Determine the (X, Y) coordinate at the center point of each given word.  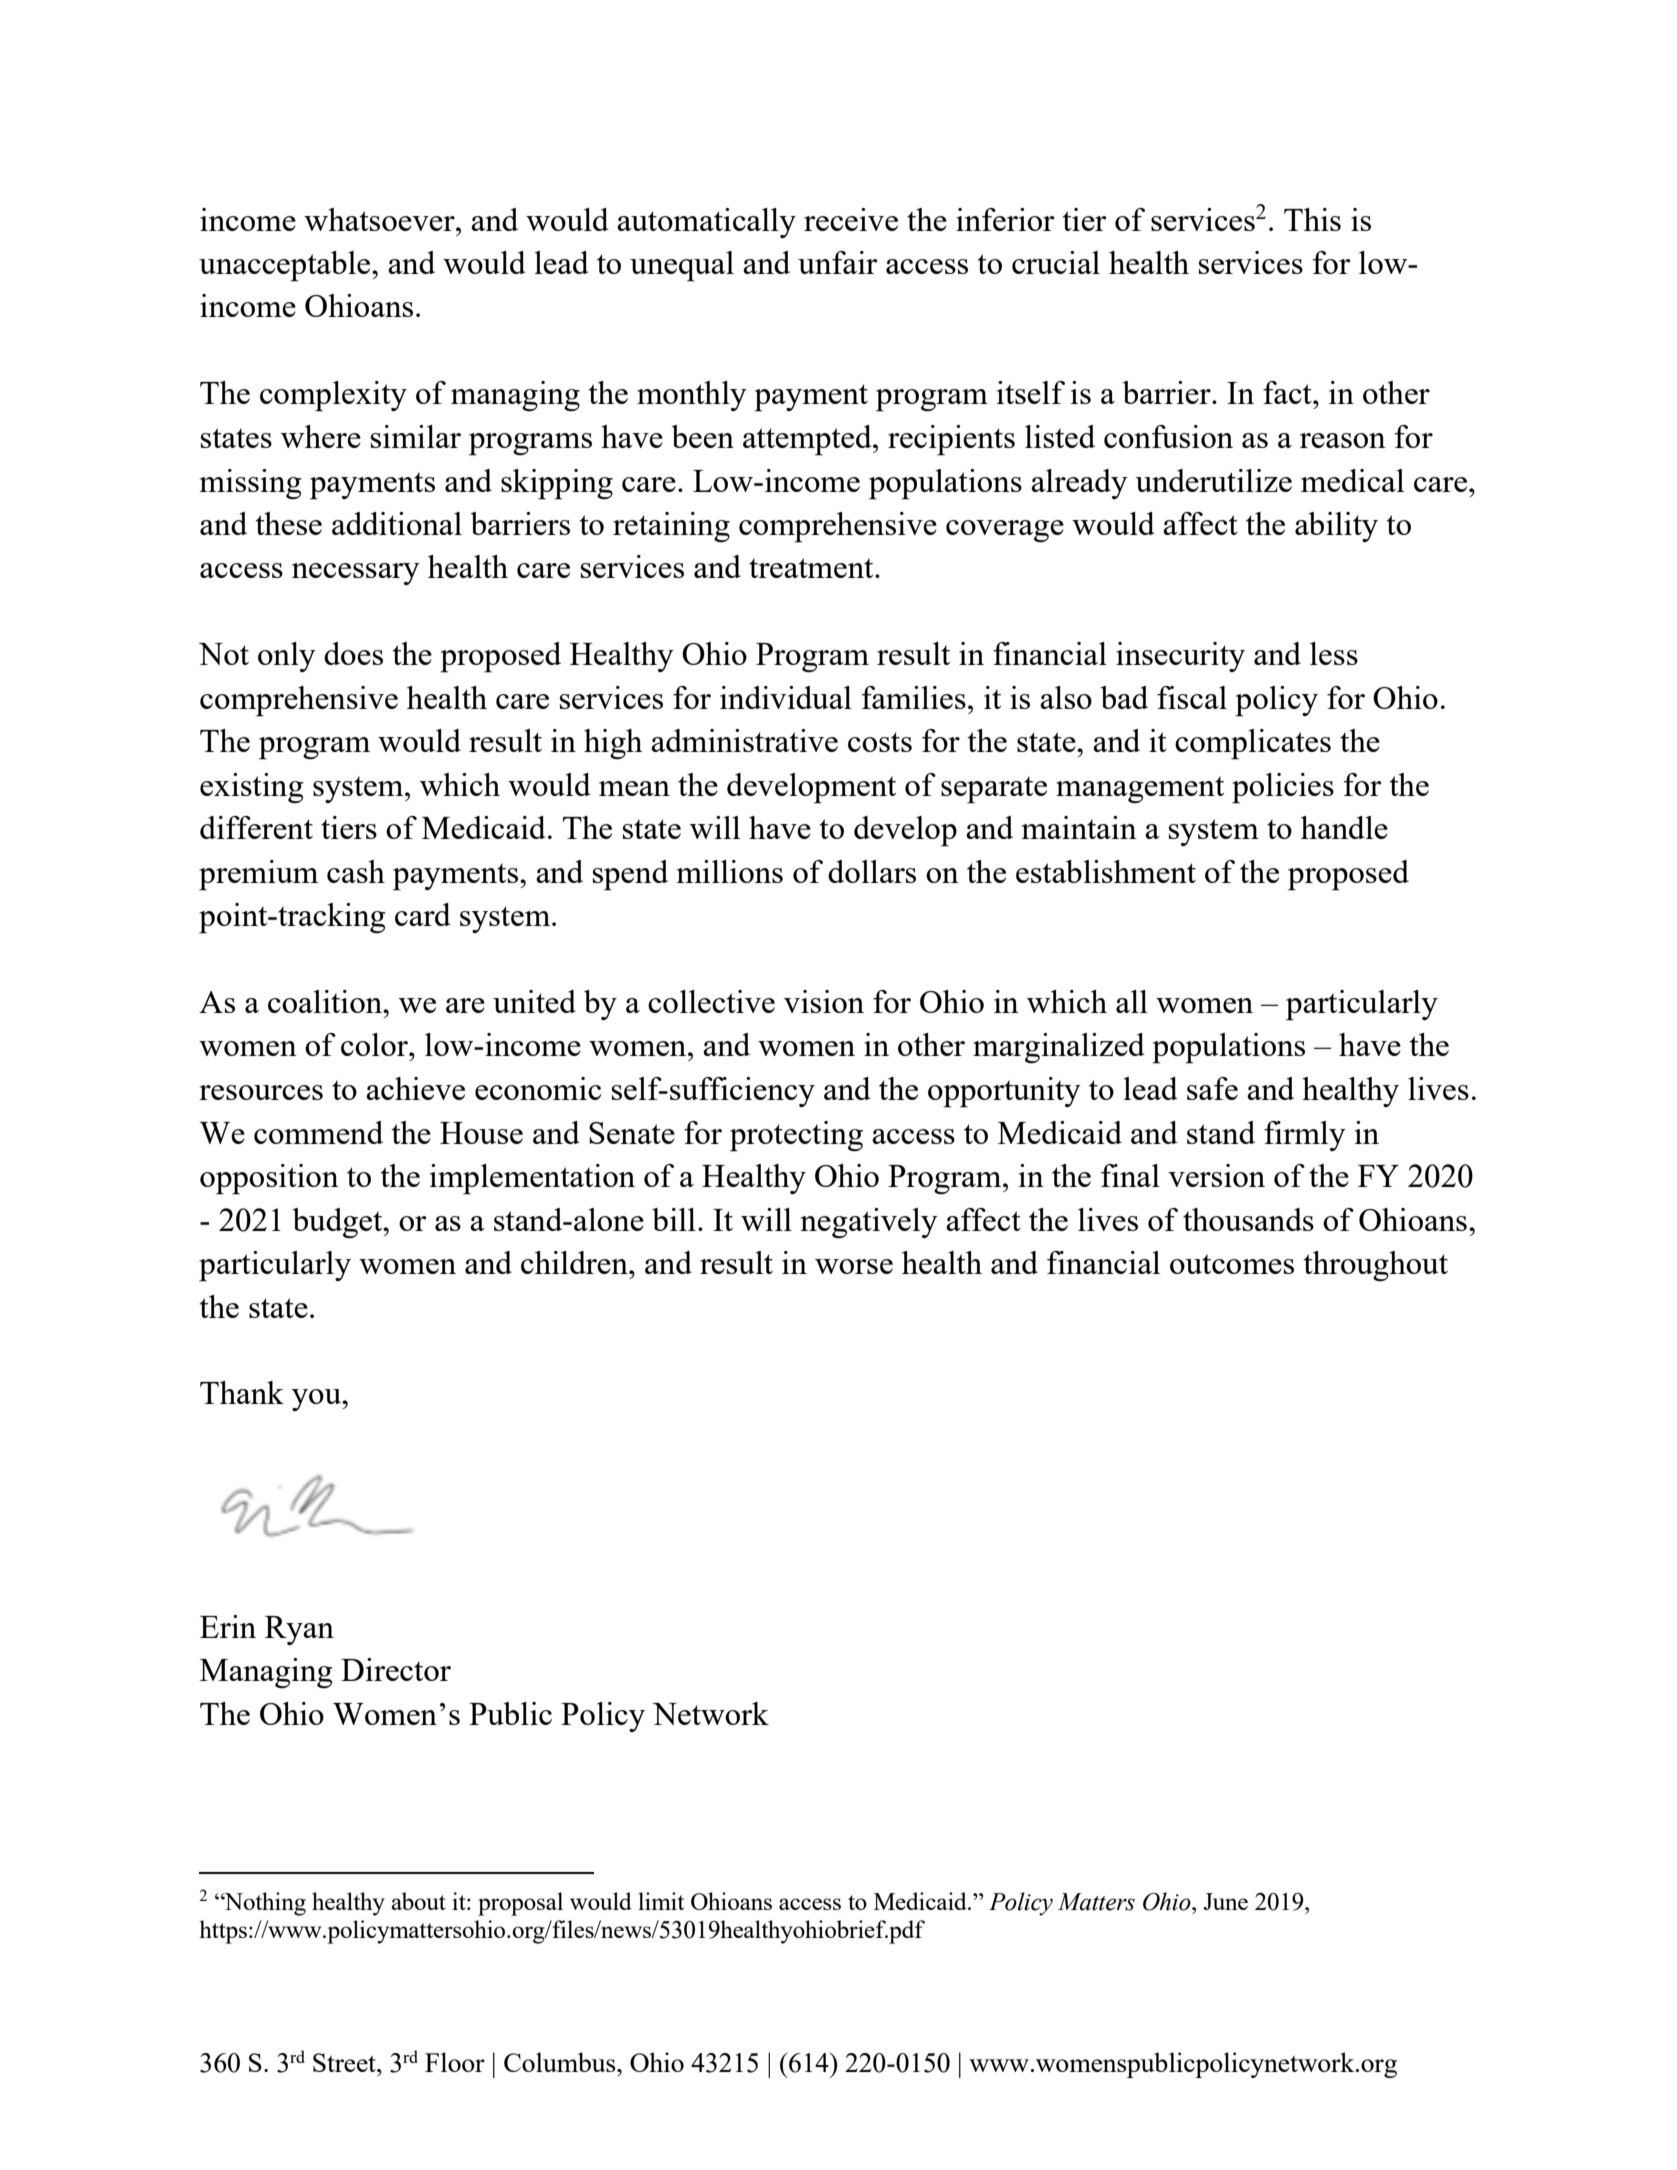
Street (345, 2062)
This (1312, 219)
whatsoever (380, 219)
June (1225, 1901)
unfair (838, 262)
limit (661, 1901)
